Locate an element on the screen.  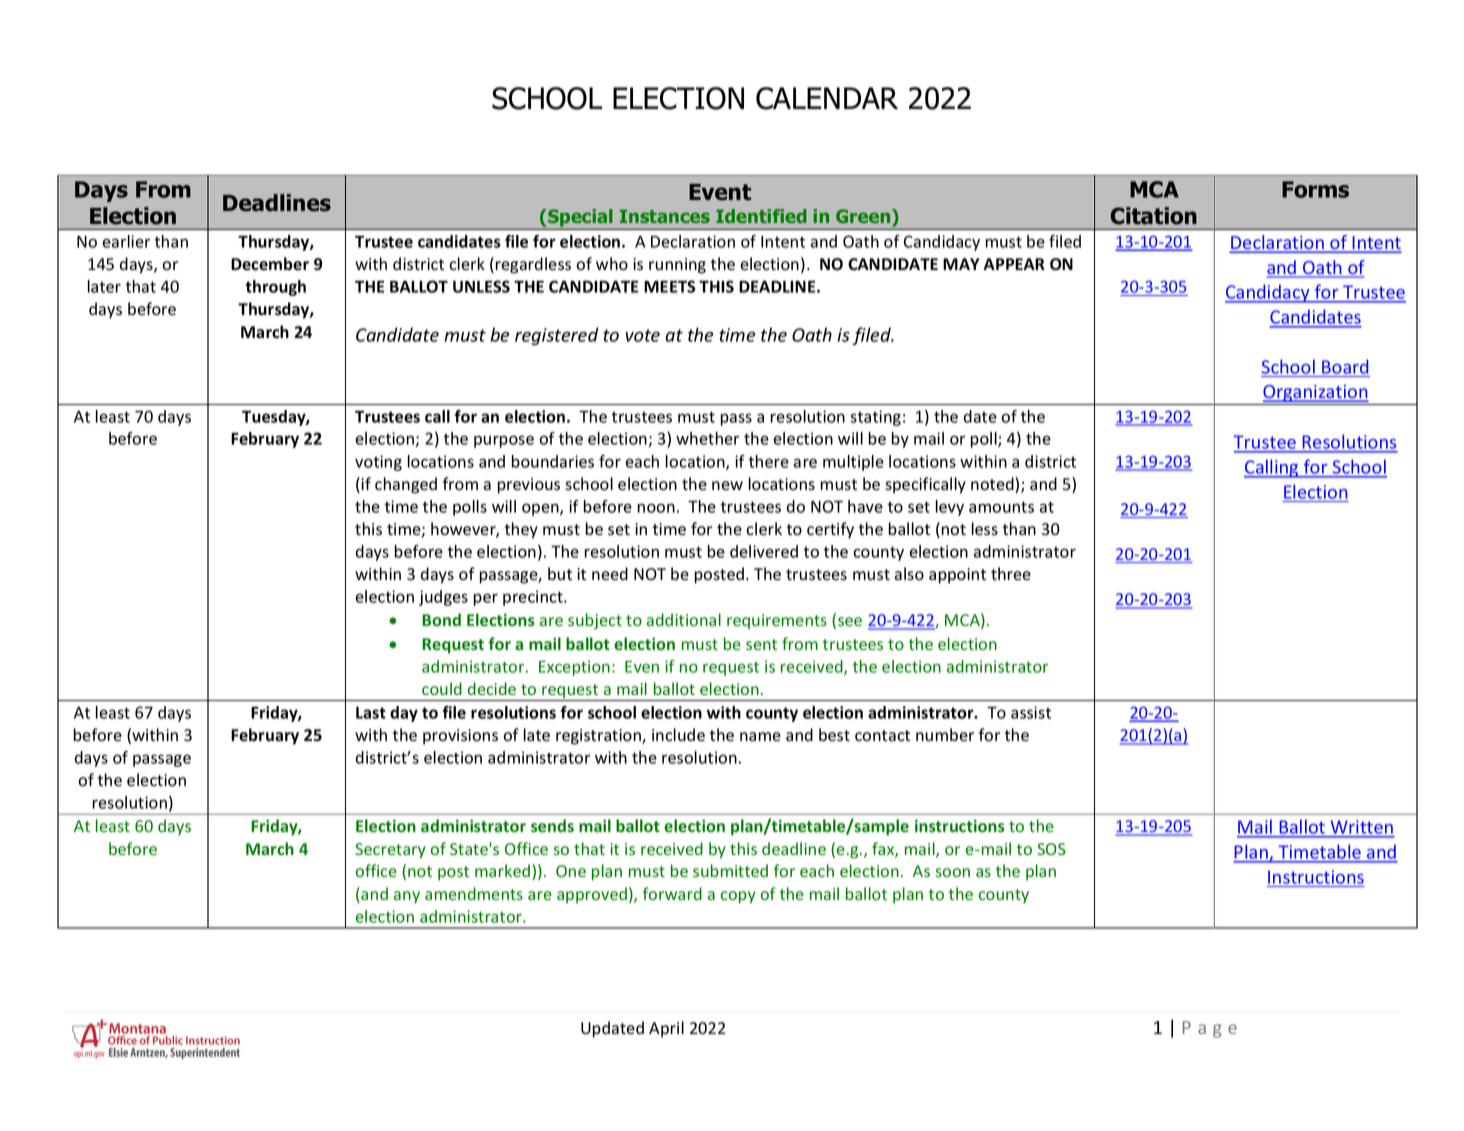
December is located at coordinates (270, 264).
